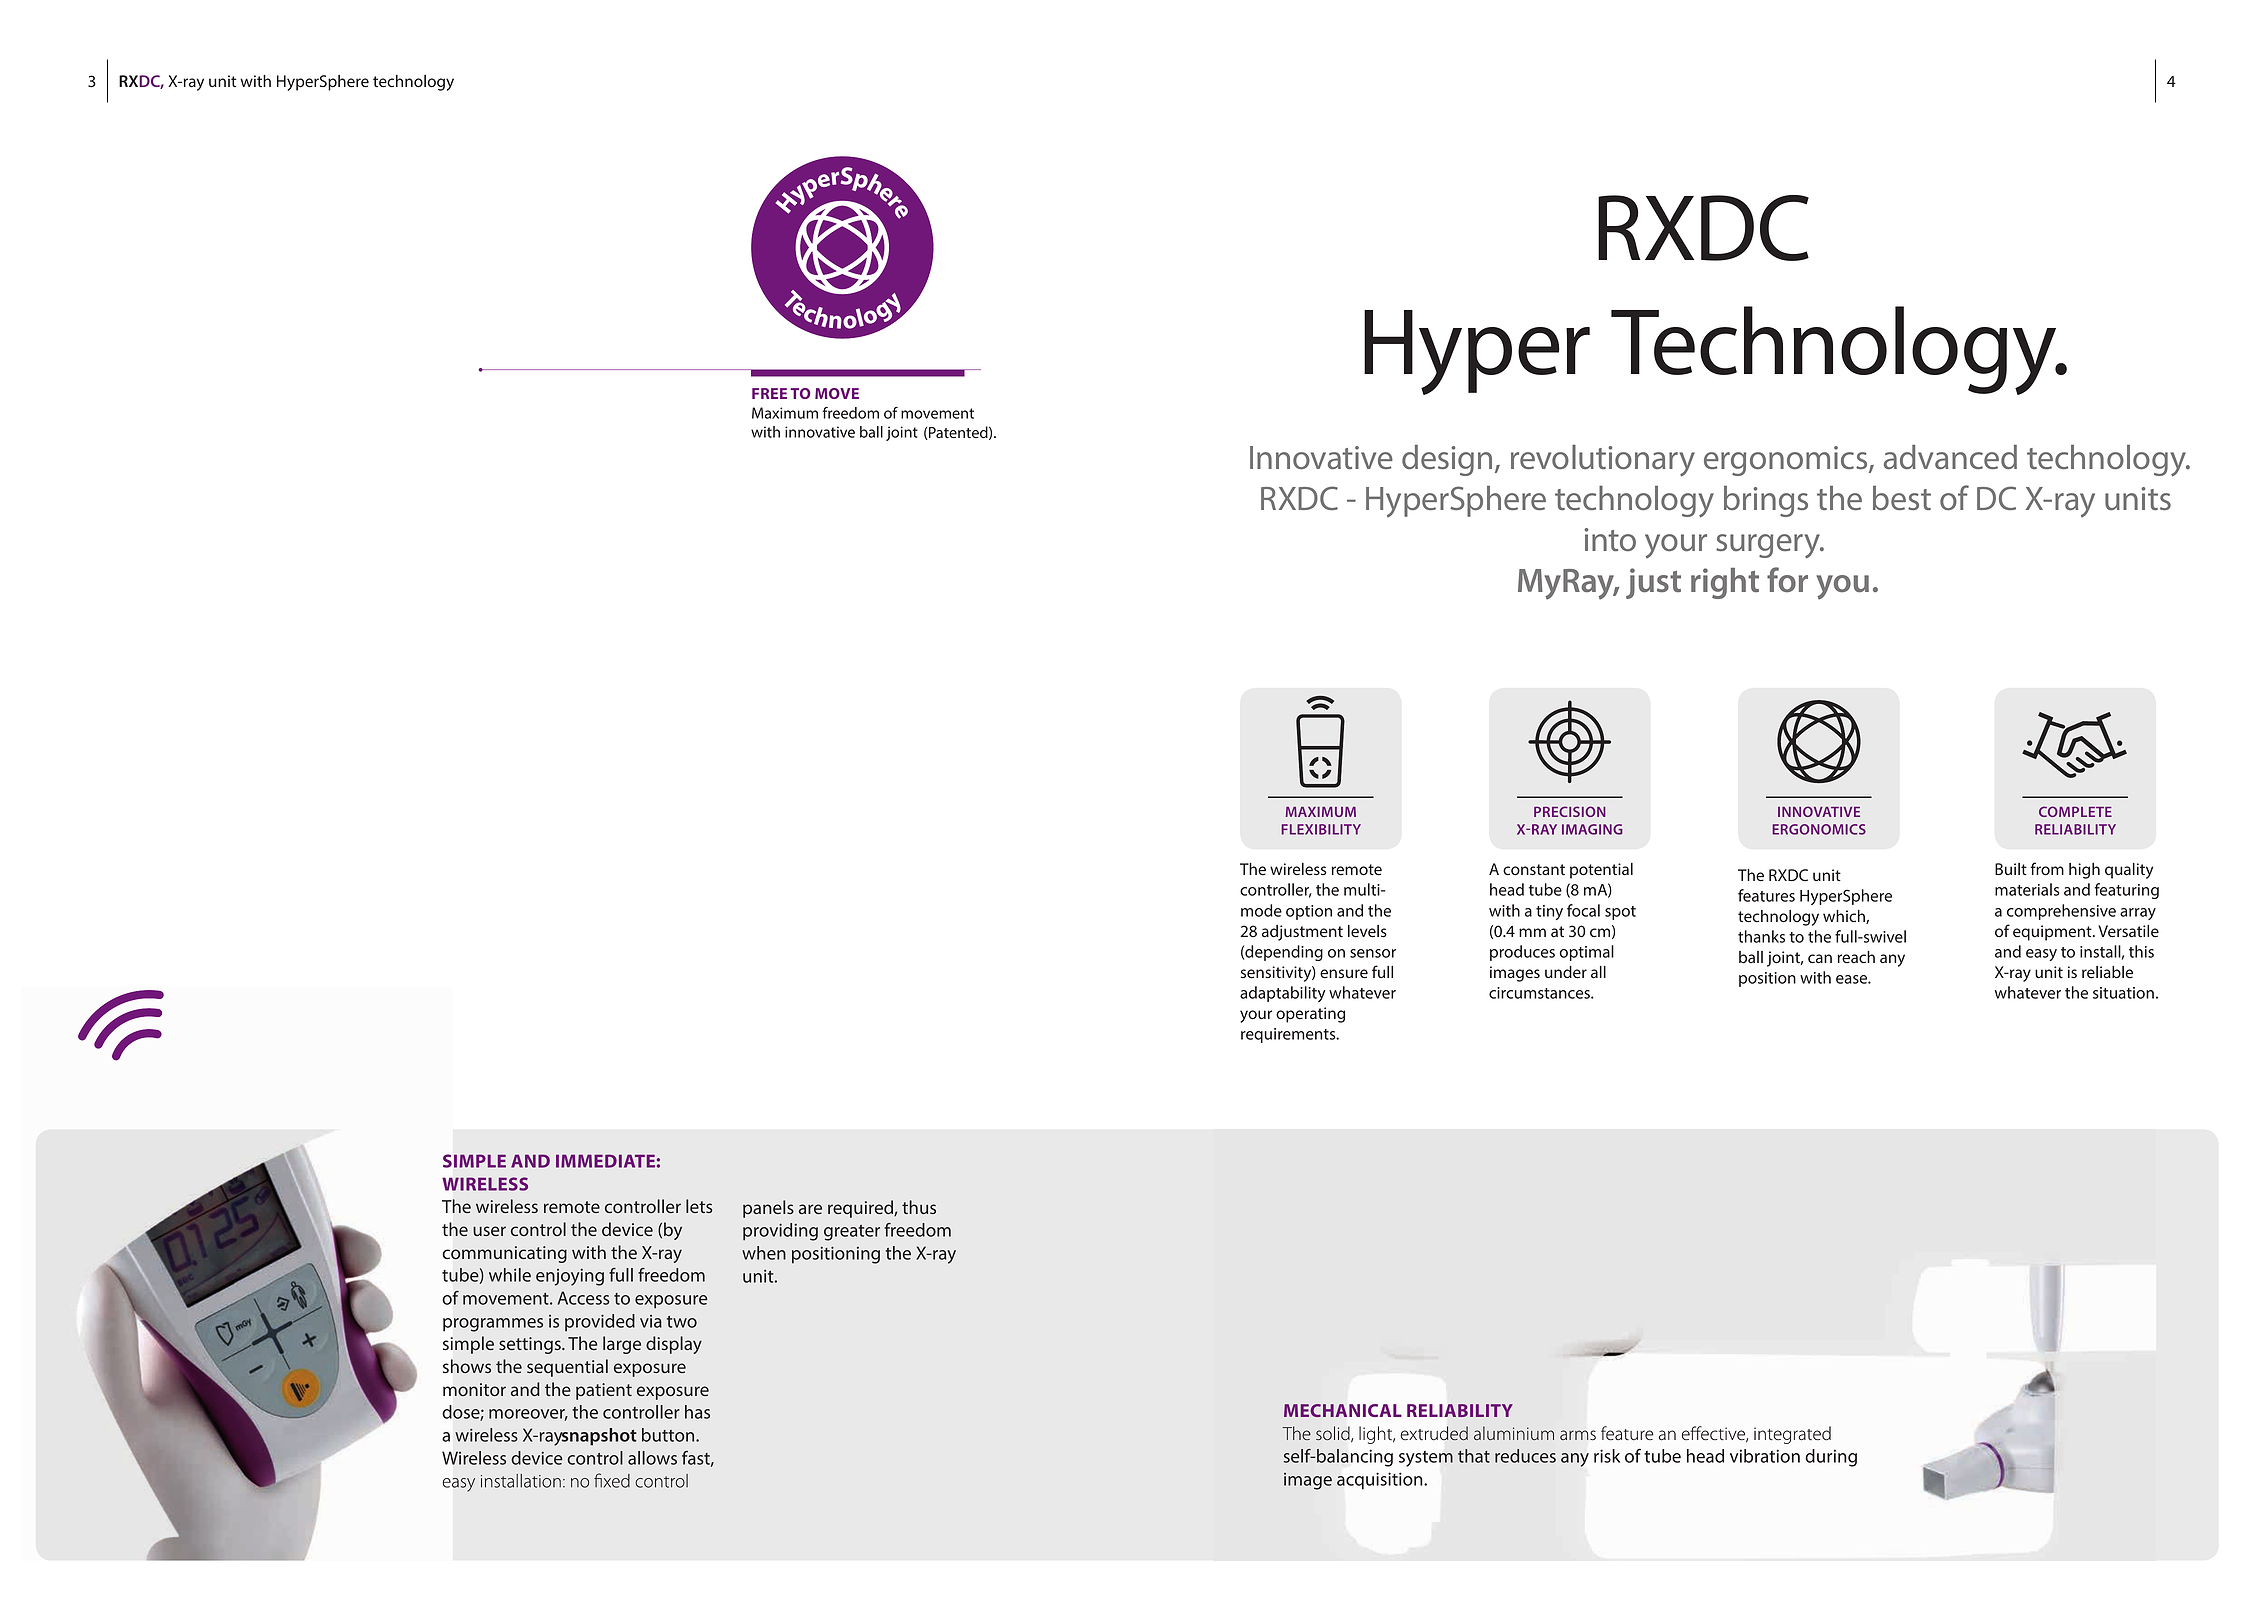  What do you see at coordinates (1283, 994) in the document?
I see `adaptability` at bounding box center [1283, 994].
